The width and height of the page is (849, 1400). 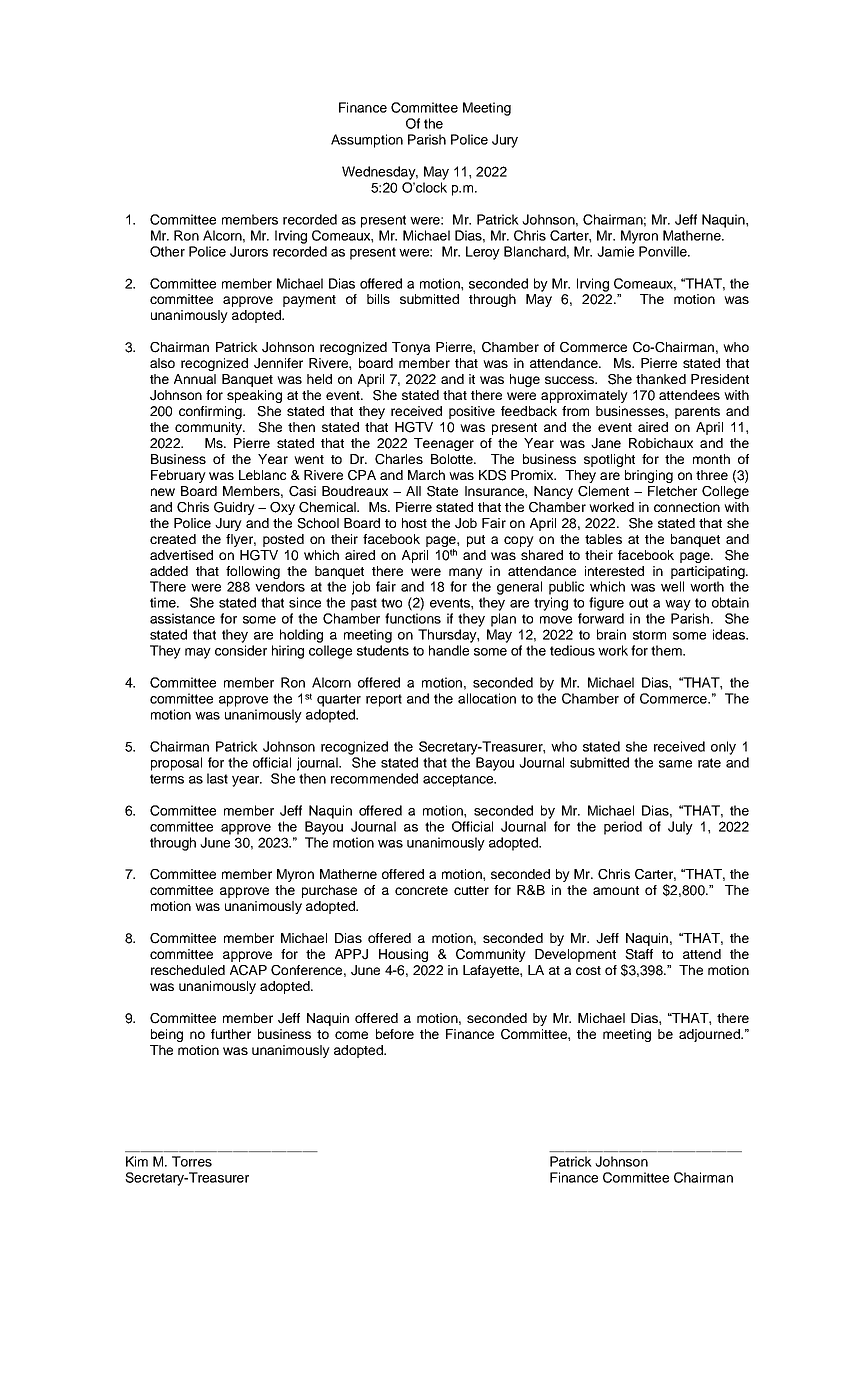 What do you see at coordinates (667, 650) in the page?
I see `them` at bounding box center [667, 650].
